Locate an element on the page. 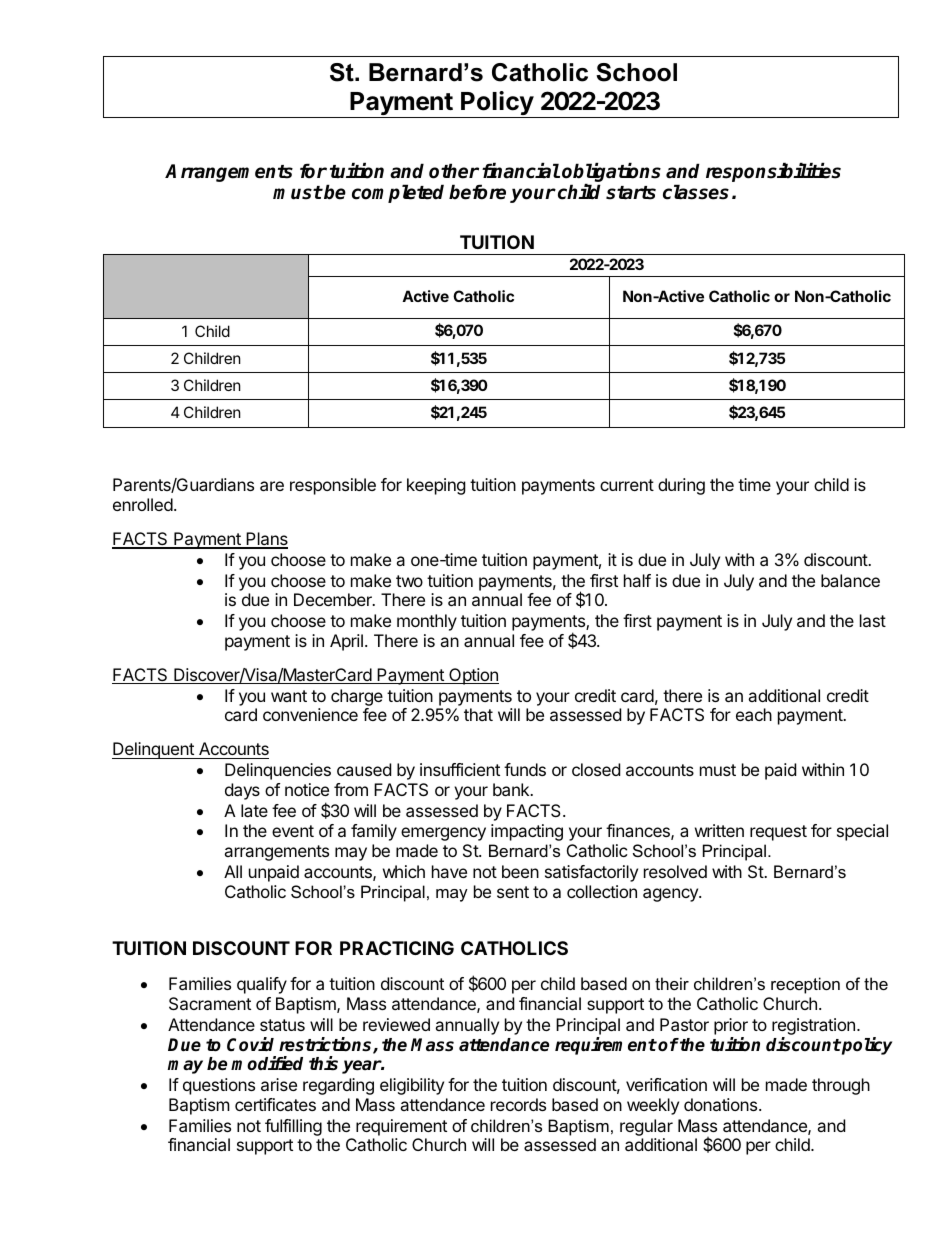  days is located at coordinates (242, 791).
